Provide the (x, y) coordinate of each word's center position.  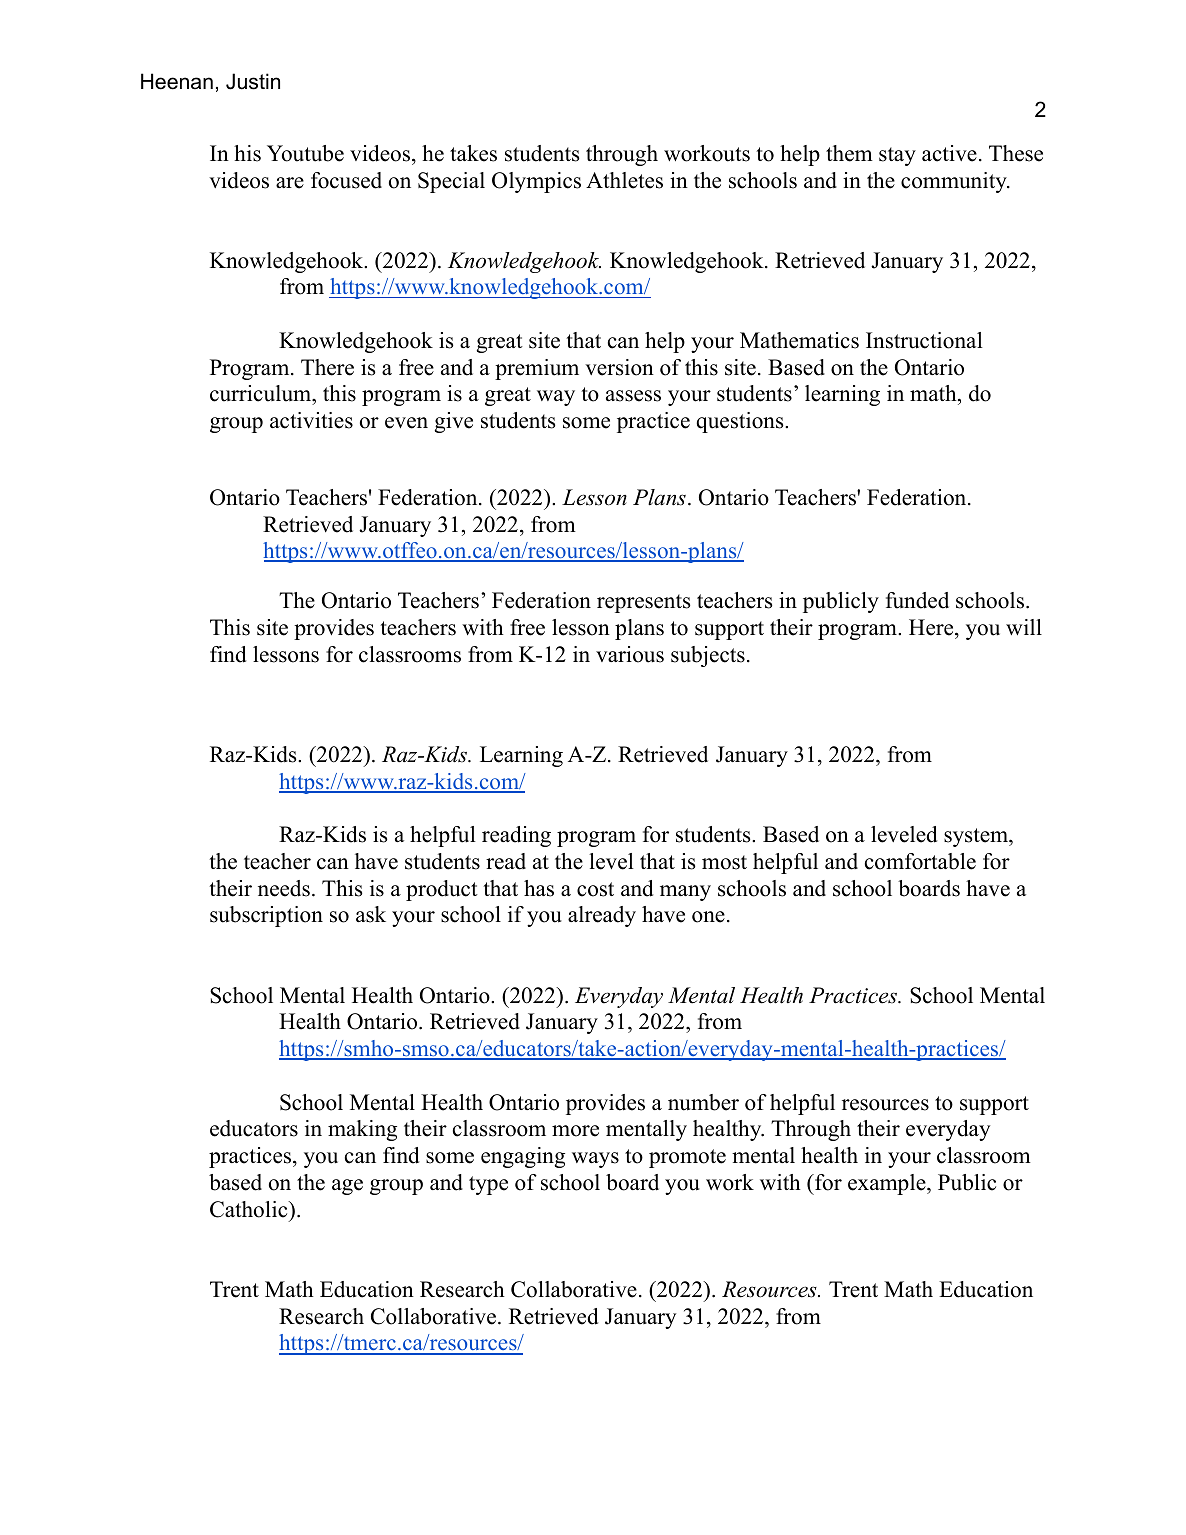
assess (633, 396)
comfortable (920, 861)
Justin (253, 81)
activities (311, 420)
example (888, 1184)
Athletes (624, 180)
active (949, 153)
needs (284, 888)
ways (595, 1160)
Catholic (250, 1209)
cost (595, 889)
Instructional (924, 340)
